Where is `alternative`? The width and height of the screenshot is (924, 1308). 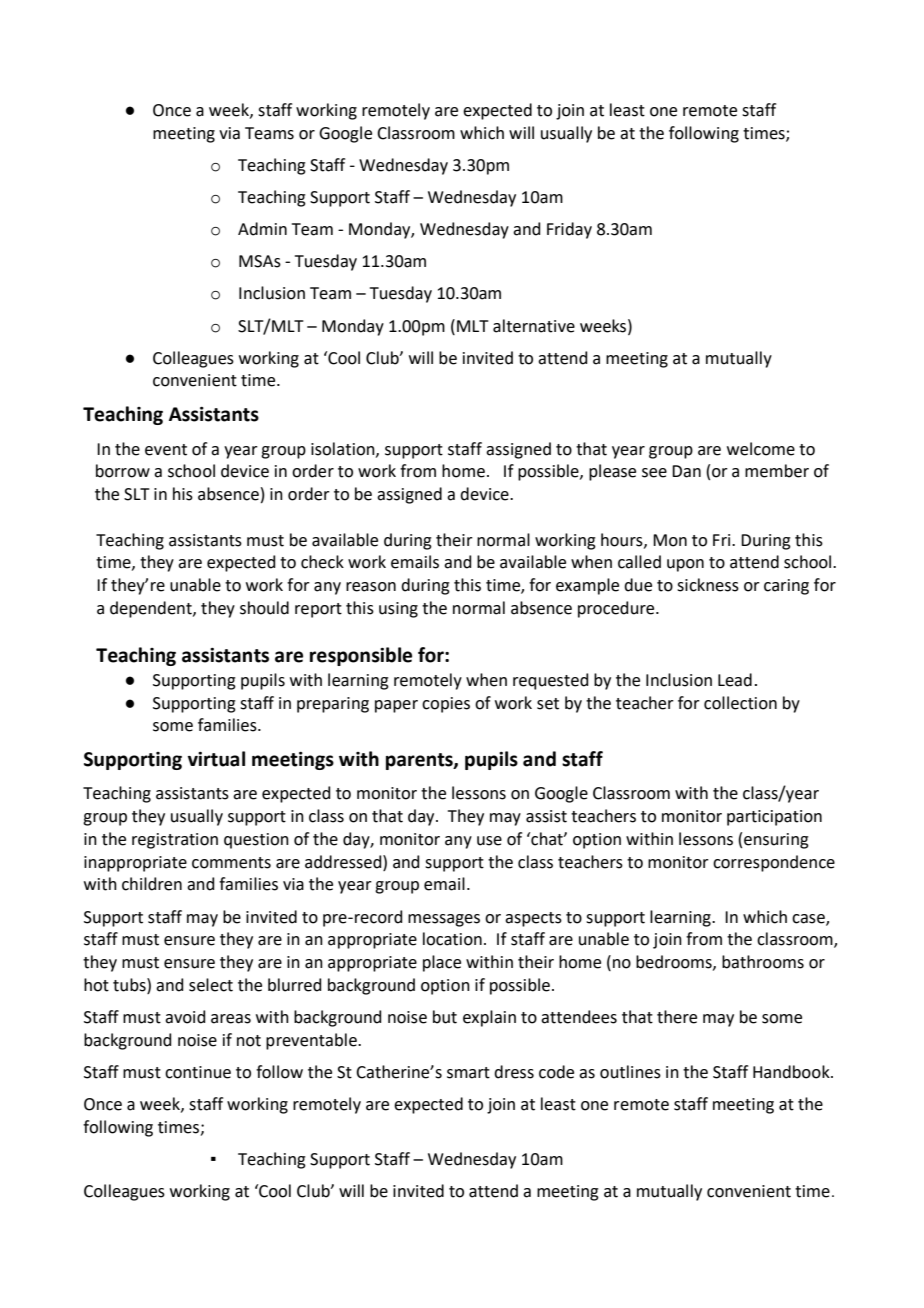 alternative is located at coordinates (534, 326).
